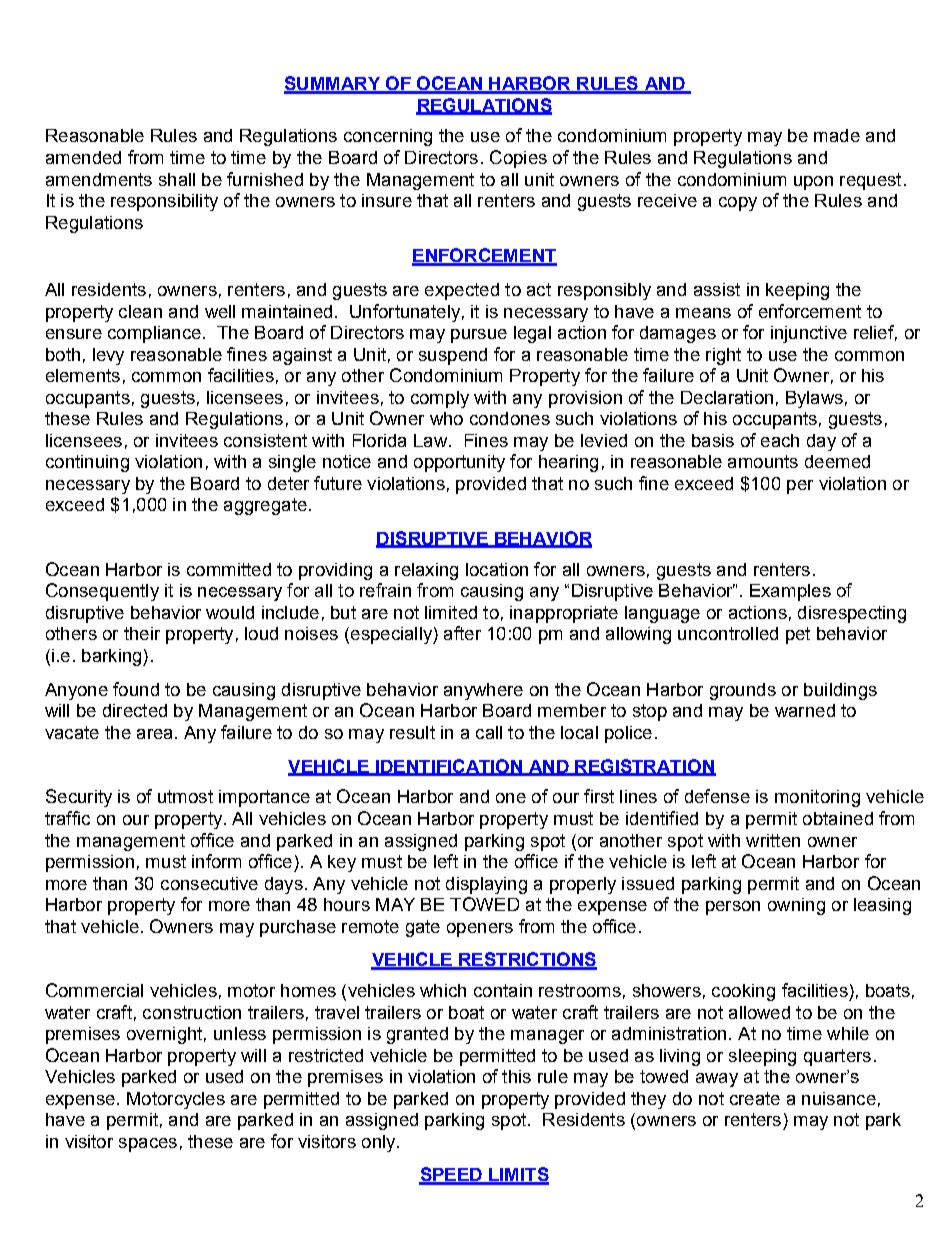  Describe the element at coordinates (798, 635) in the page. I see `pet` at that location.
